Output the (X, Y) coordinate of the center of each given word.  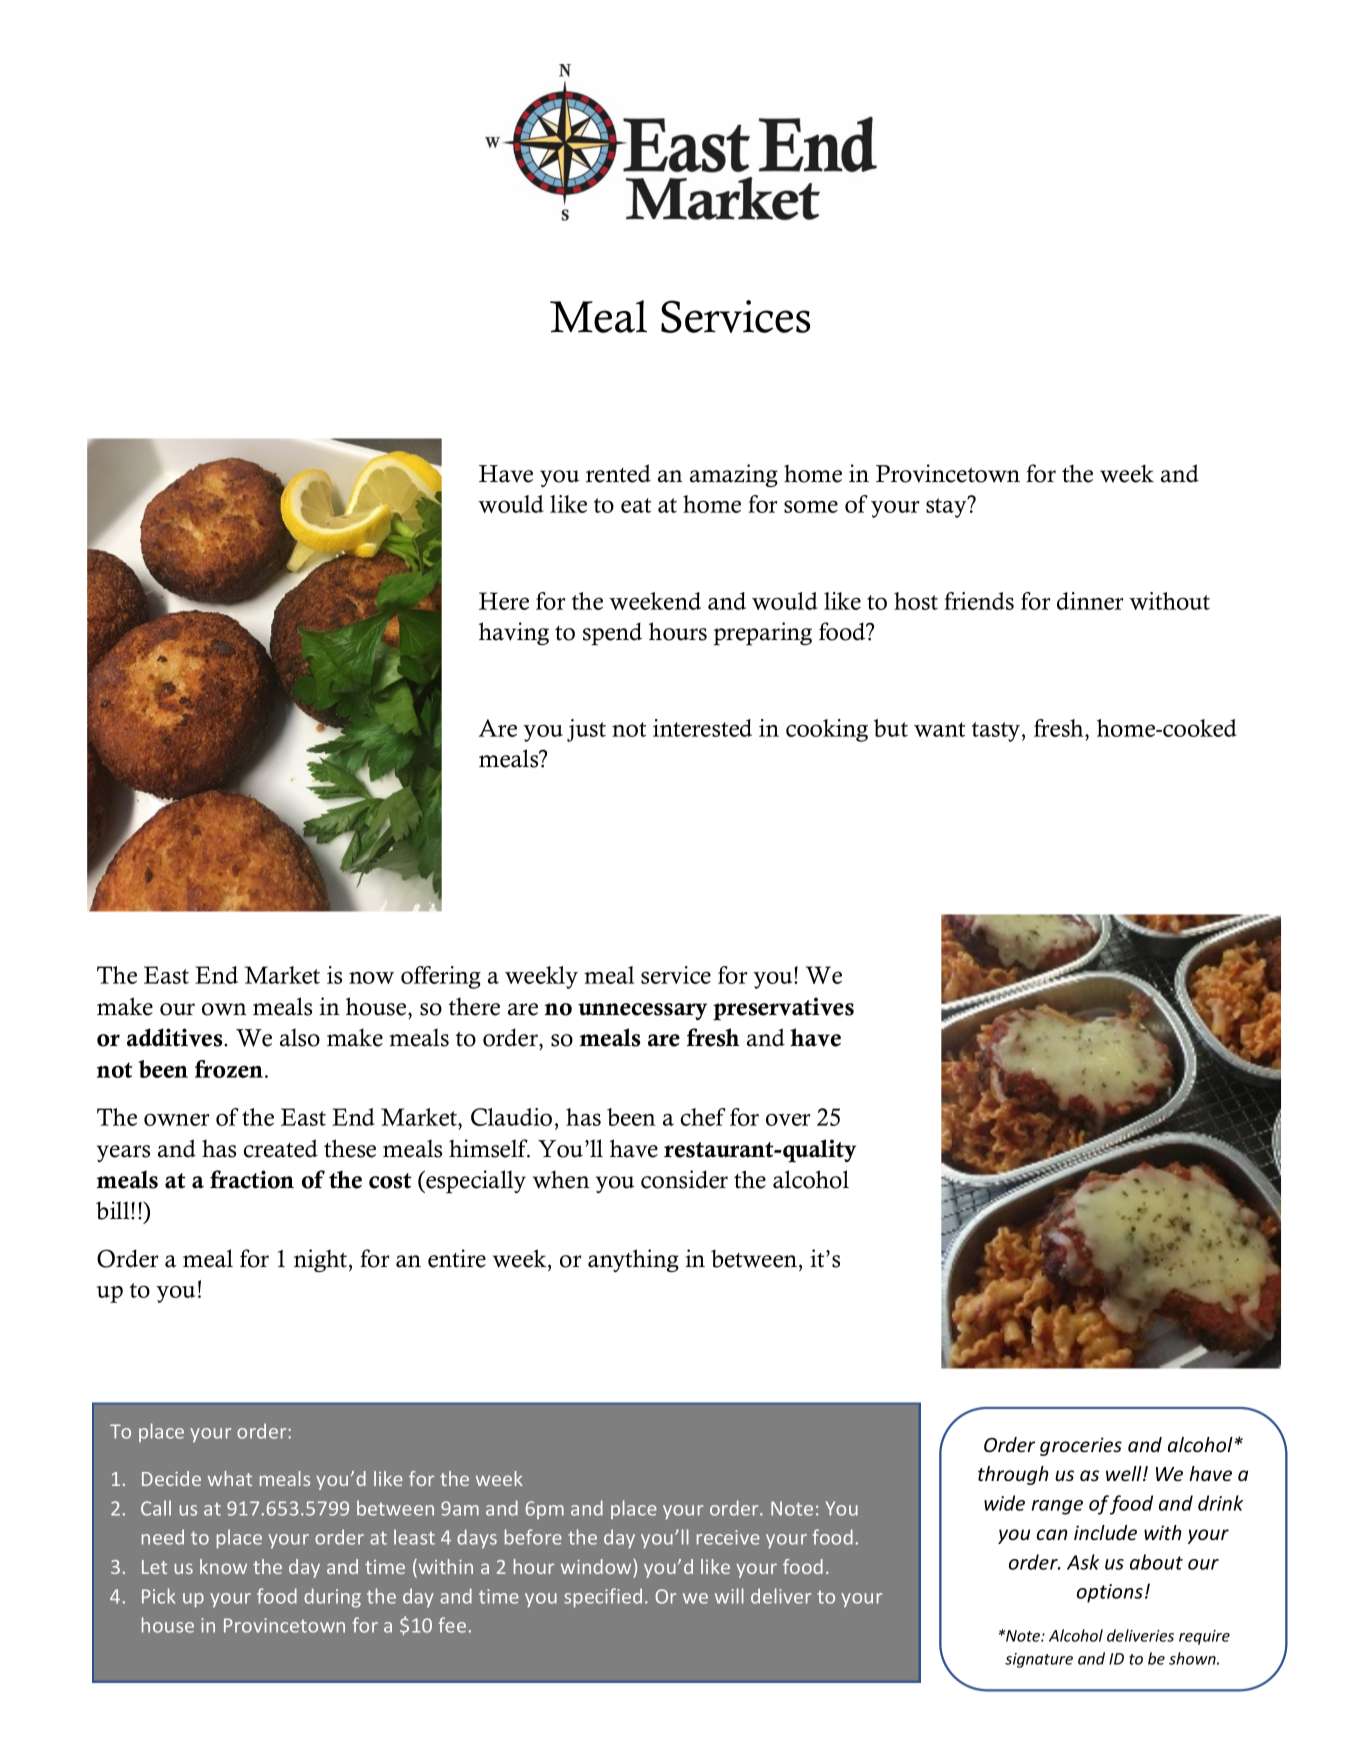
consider (684, 1179)
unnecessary (642, 1011)
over (788, 1119)
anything (633, 1260)
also (300, 1037)
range (1057, 1507)
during (332, 1598)
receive (728, 1537)
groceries (1081, 1446)
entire (457, 1258)
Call (156, 1508)
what (230, 1478)
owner (177, 1119)
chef (703, 1117)
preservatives (783, 1009)
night (322, 1260)
